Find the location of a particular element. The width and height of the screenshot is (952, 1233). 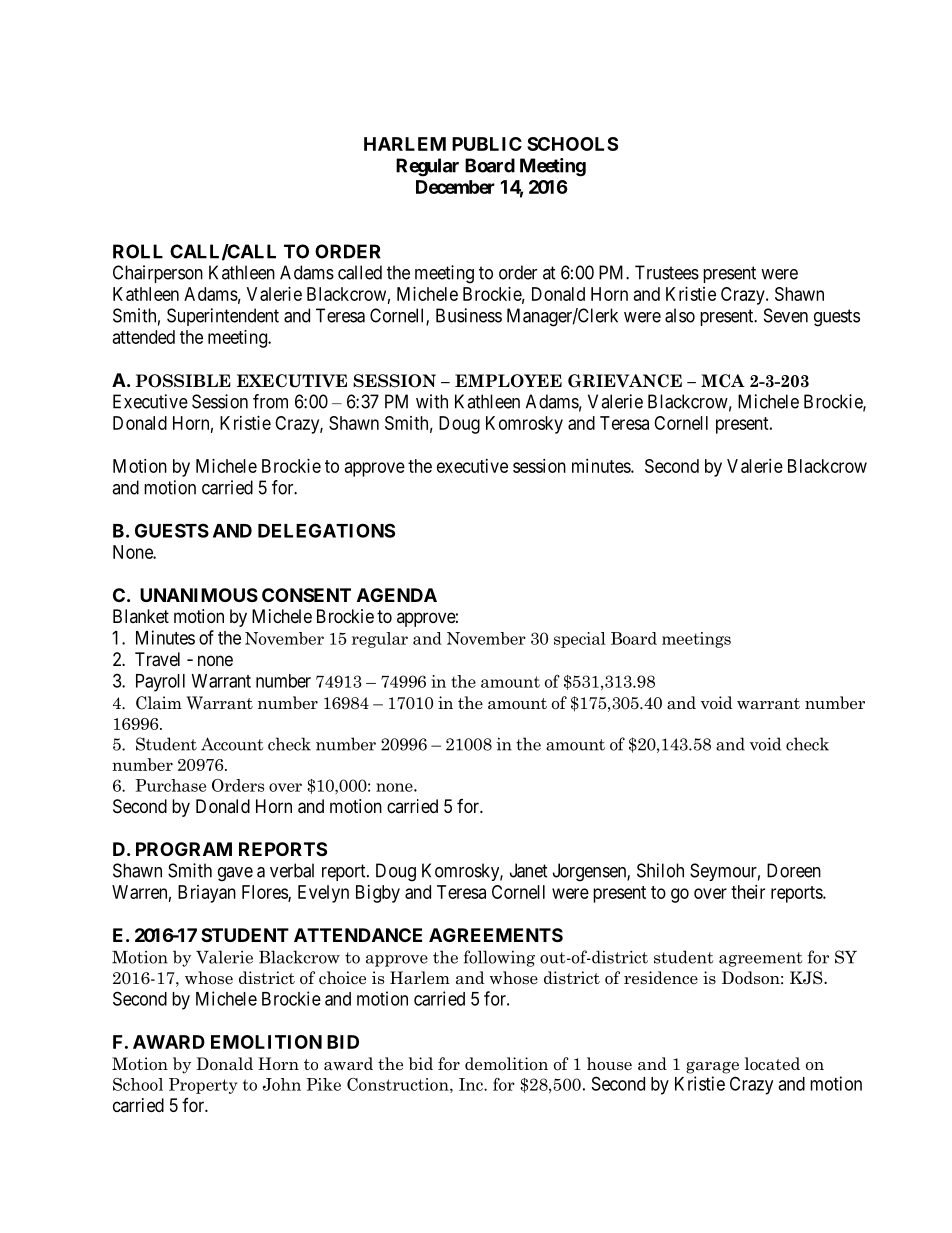

UNANIMOUS is located at coordinates (199, 595).
